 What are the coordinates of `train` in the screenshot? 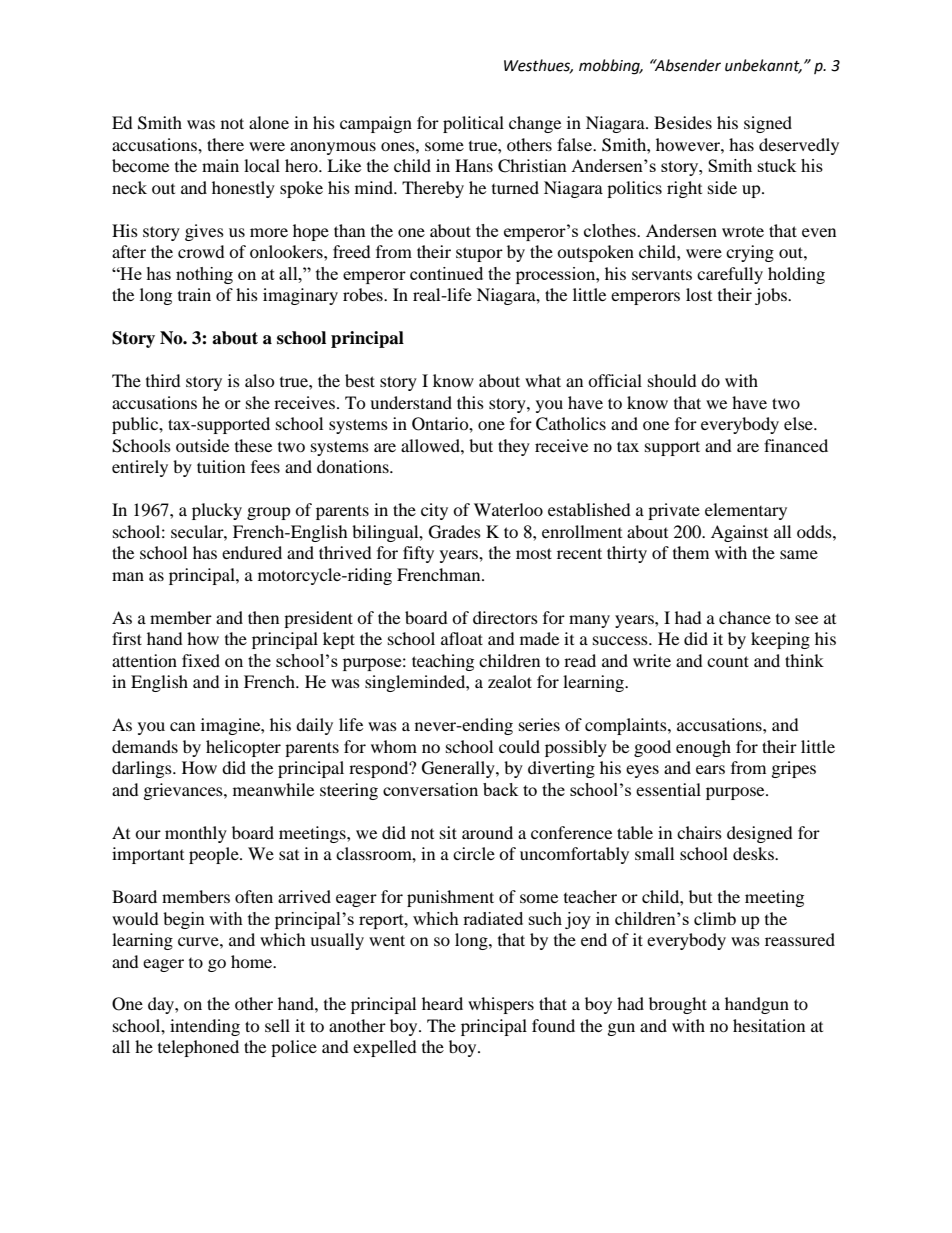 It's located at (194, 294).
